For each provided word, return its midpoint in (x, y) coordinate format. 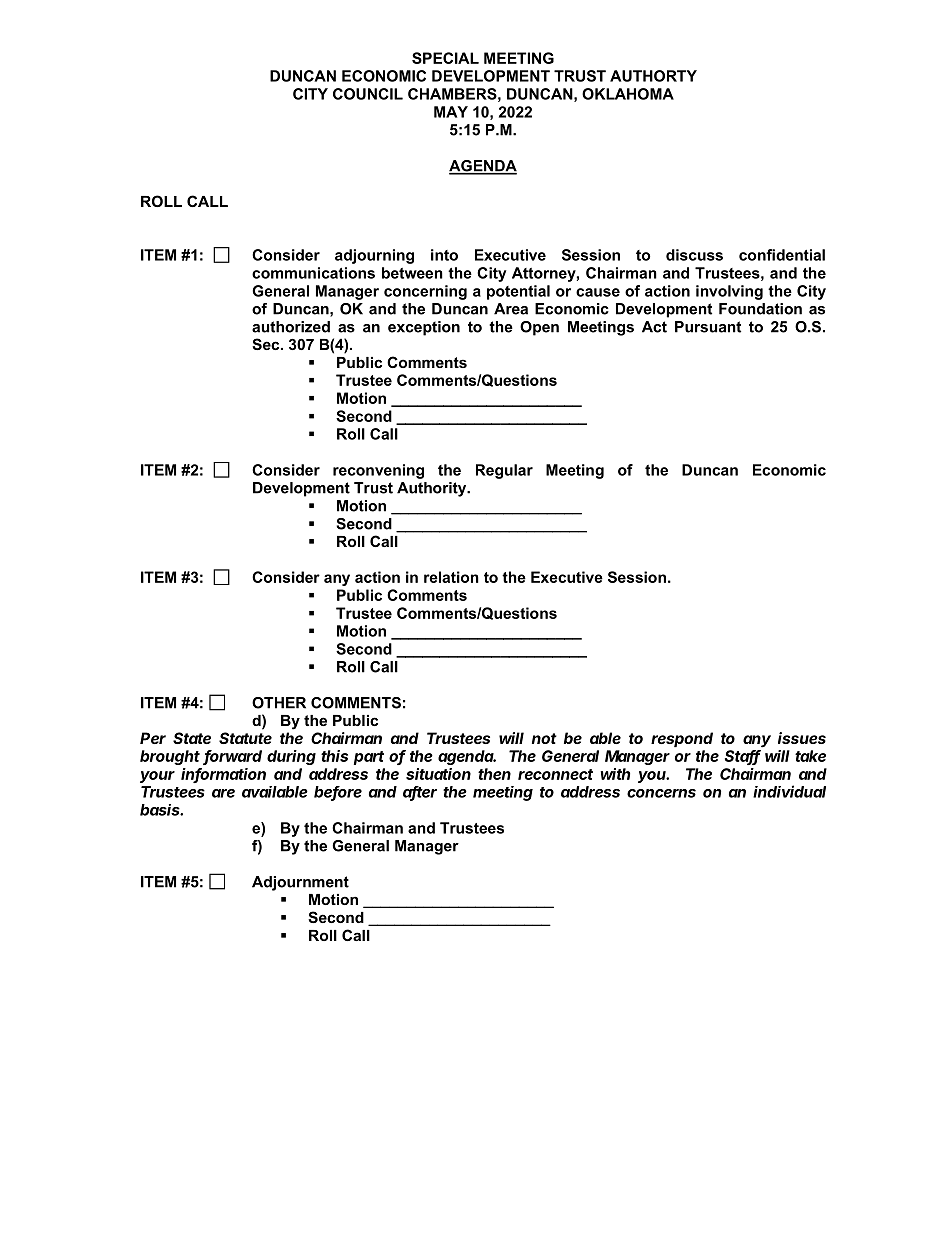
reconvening (378, 471)
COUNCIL (368, 94)
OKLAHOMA (628, 94)
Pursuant (708, 327)
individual (789, 791)
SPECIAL (445, 58)
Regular (504, 471)
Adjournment (300, 883)
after (420, 793)
